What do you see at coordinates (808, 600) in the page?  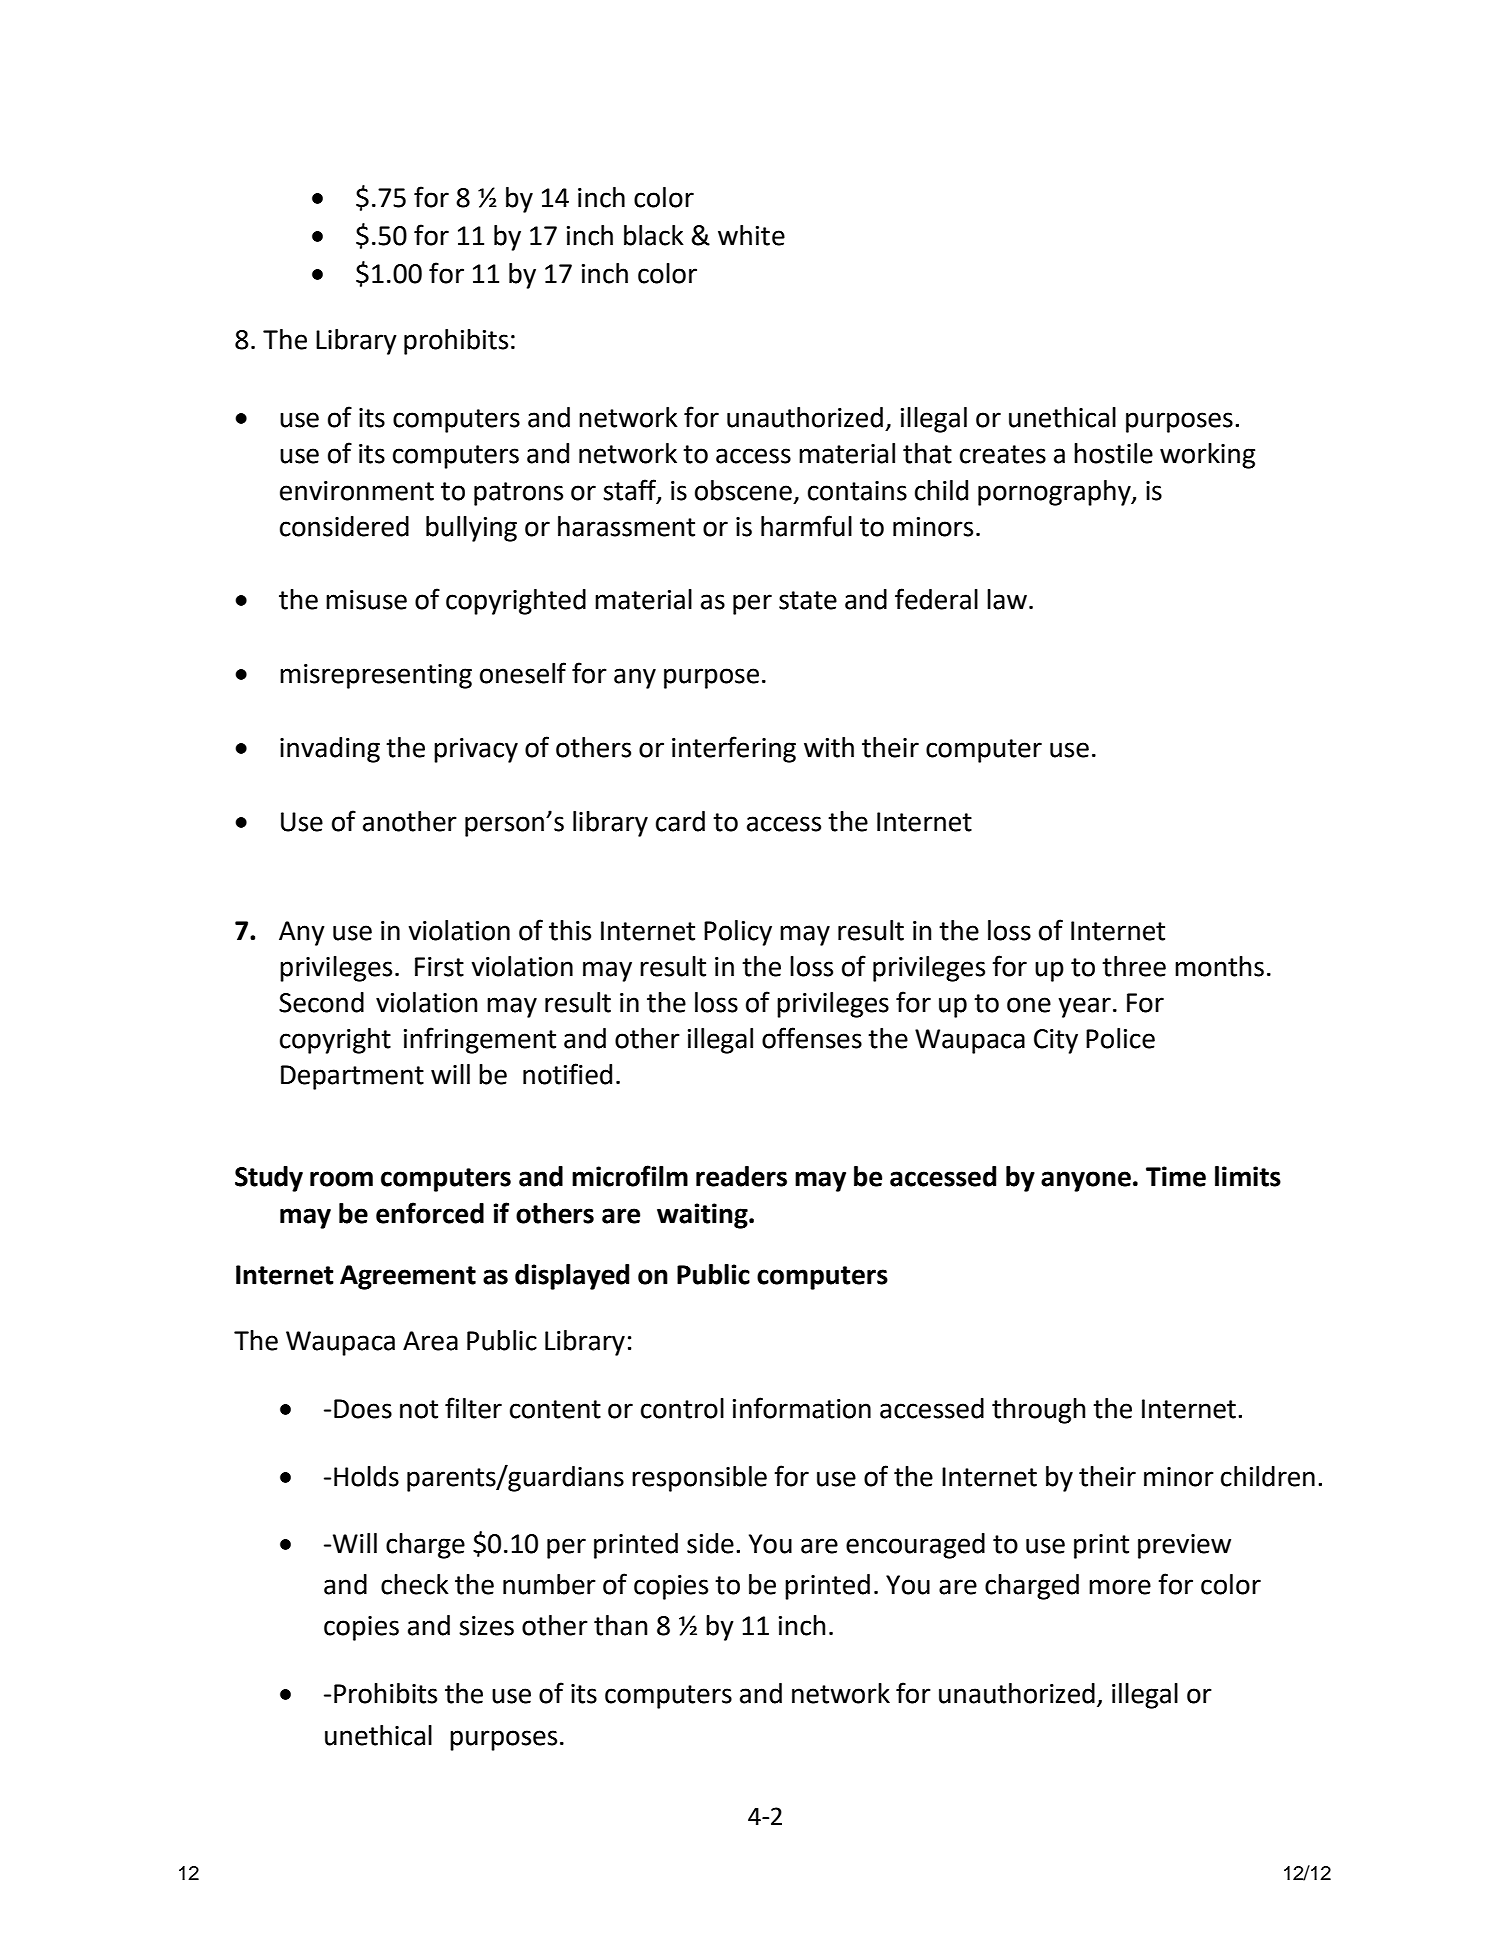 I see `state` at bounding box center [808, 600].
